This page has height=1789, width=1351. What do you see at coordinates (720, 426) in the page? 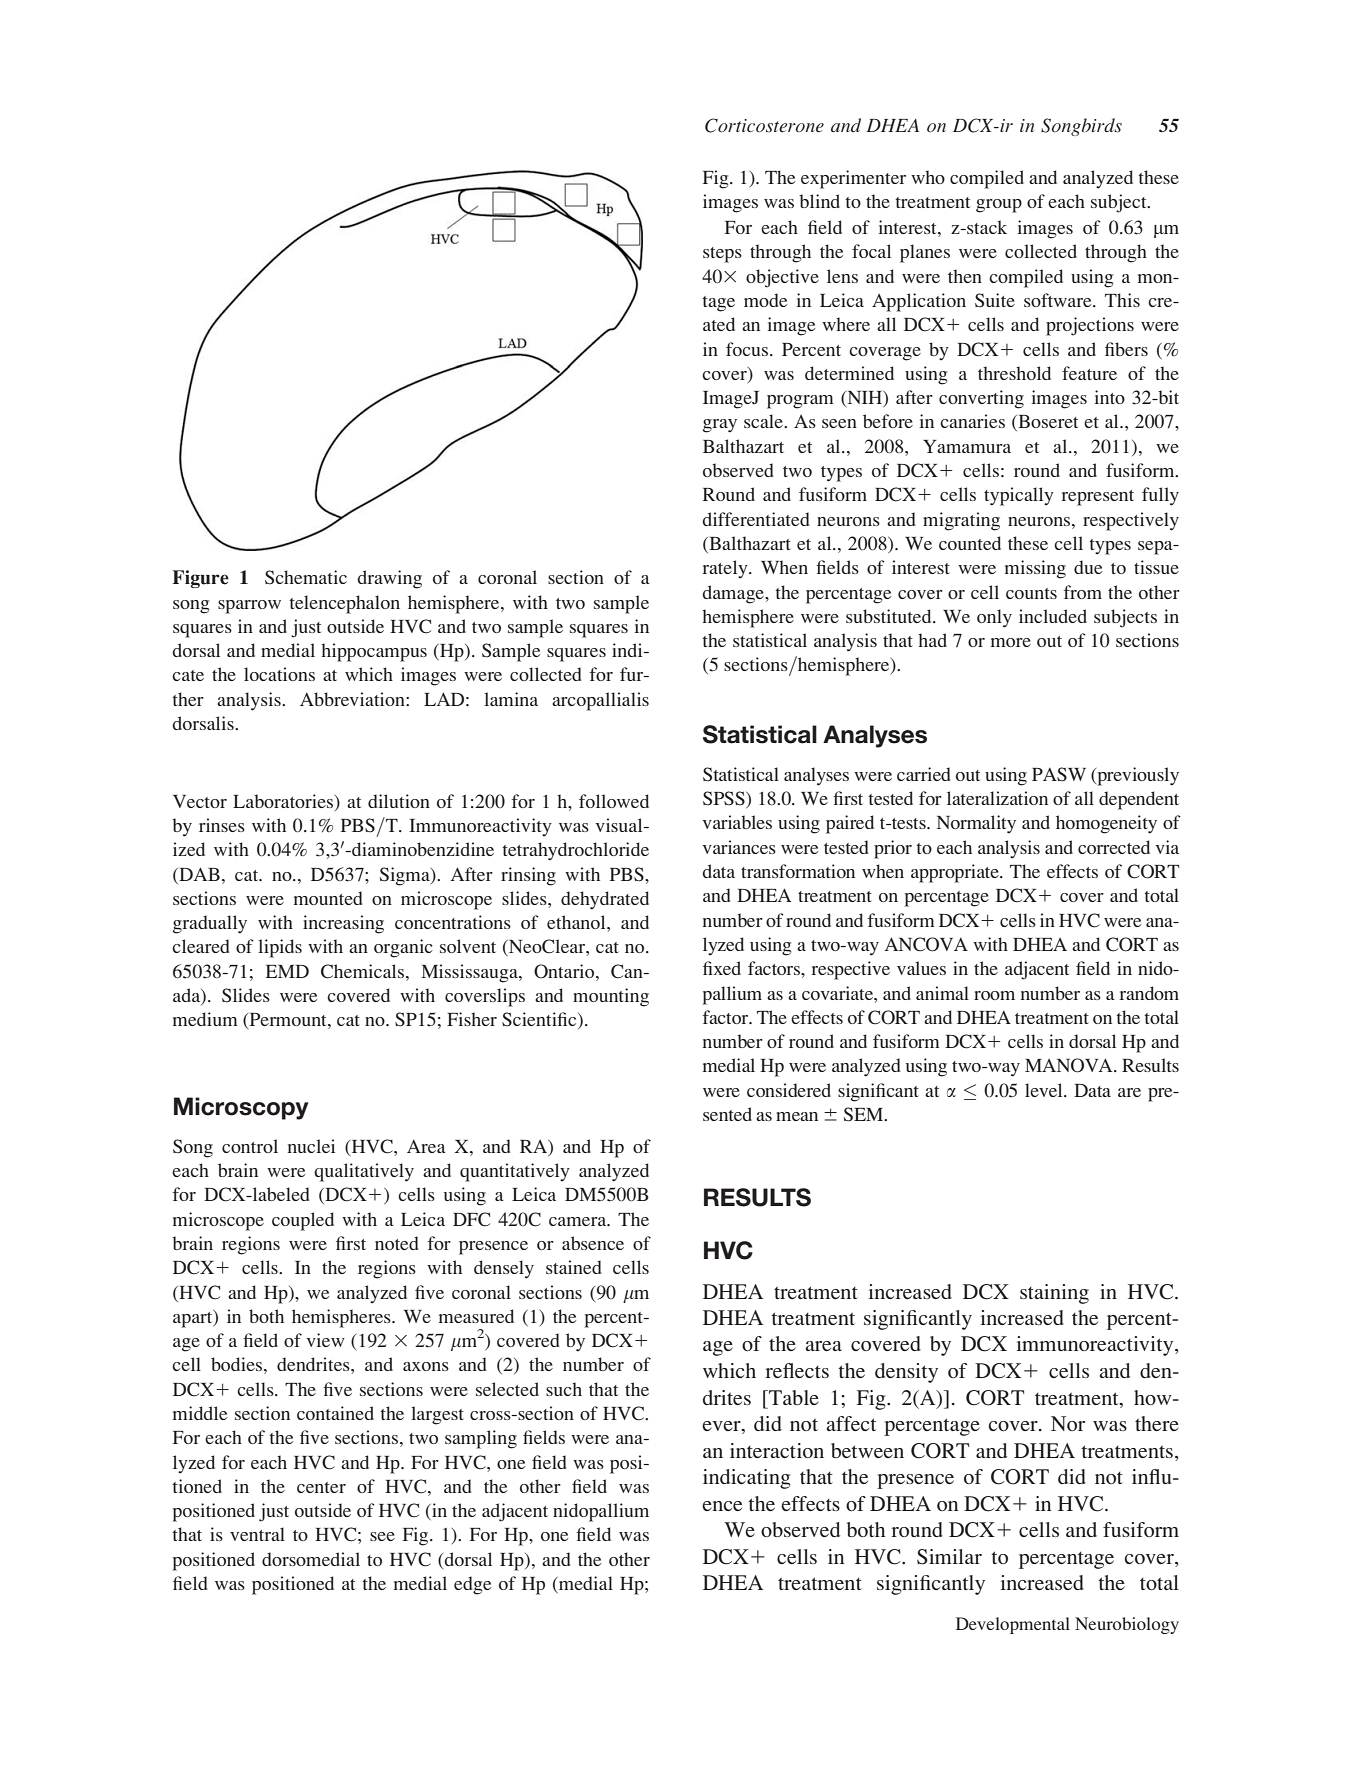
I see `gray` at bounding box center [720, 426].
